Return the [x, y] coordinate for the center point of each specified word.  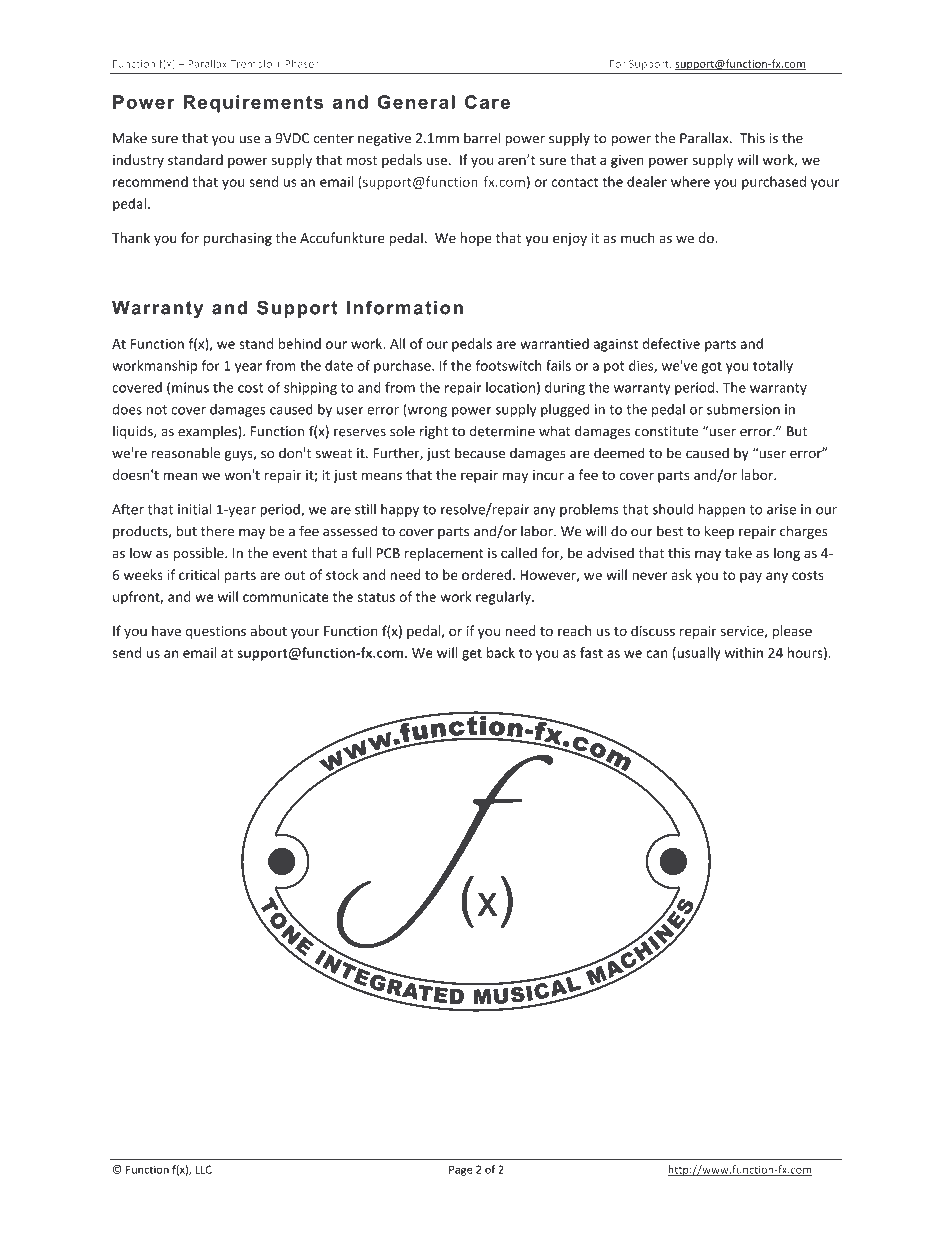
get [472, 655]
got [712, 367]
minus [190, 387]
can [656, 654]
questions [216, 632]
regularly [504, 598]
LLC [203, 1169]
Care [487, 102]
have [166, 630]
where [690, 181]
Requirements [253, 104]
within [744, 652]
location [510, 387]
